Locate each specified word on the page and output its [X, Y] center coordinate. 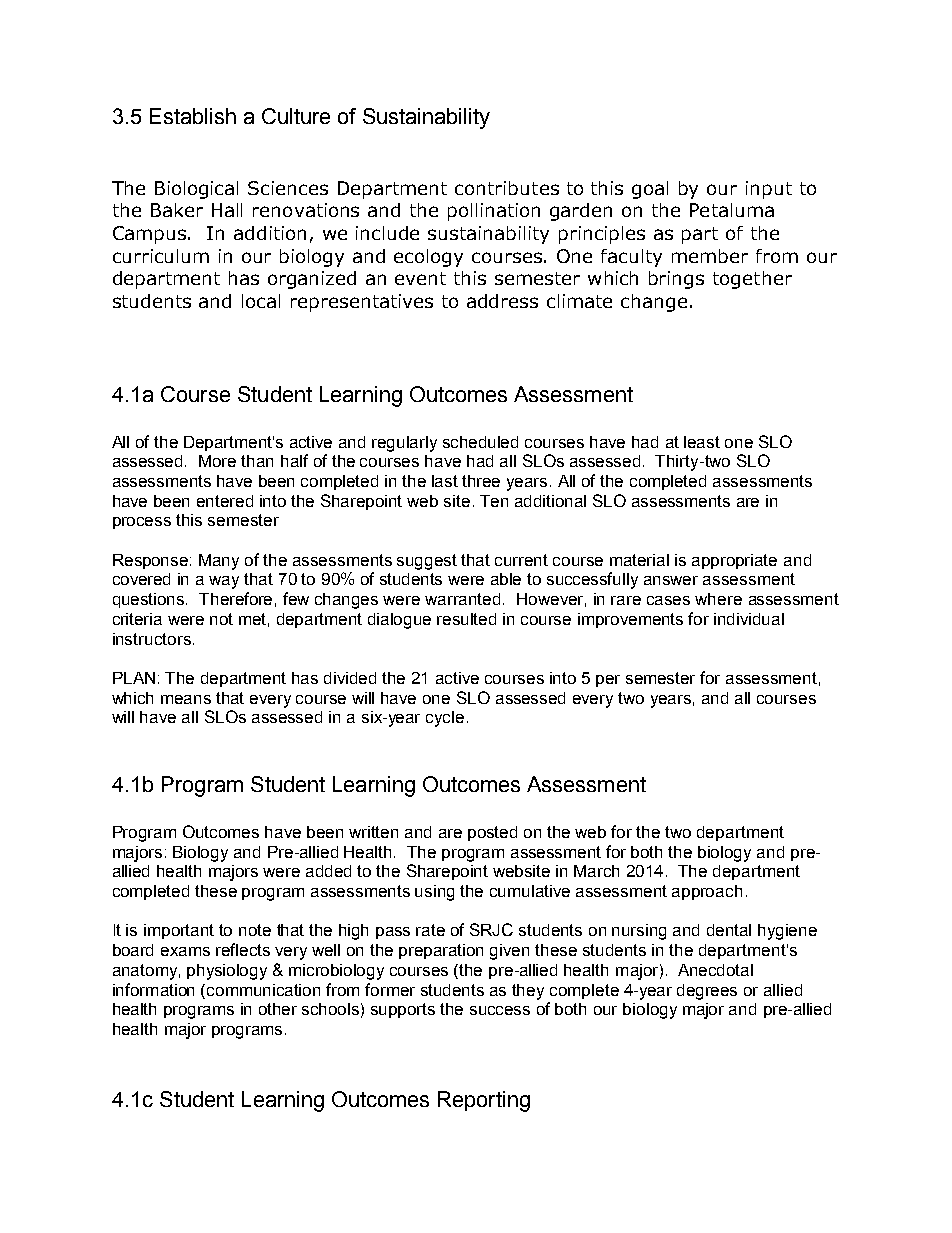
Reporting [484, 1101]
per [608, 681]
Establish [193, 116]
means [186, 699]
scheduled [480, 442]
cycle [445, 719]
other [278, 1009]
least [702, 442]
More [217, 461]
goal [650, 190]
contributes [507, 188]
